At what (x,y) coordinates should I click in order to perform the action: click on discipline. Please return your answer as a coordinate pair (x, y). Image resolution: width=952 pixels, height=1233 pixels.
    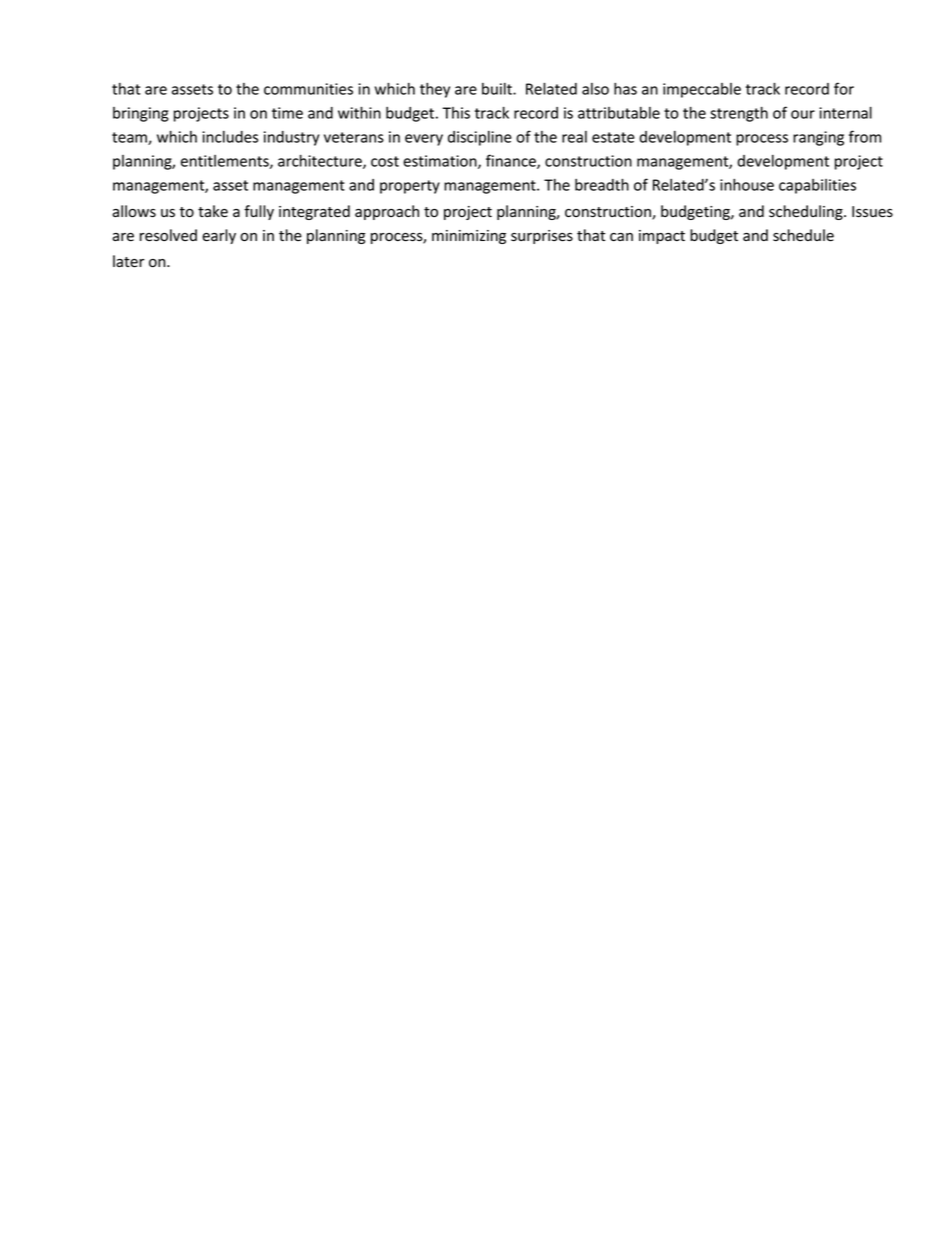
    Looking at the image, I should click on (480, 138).
